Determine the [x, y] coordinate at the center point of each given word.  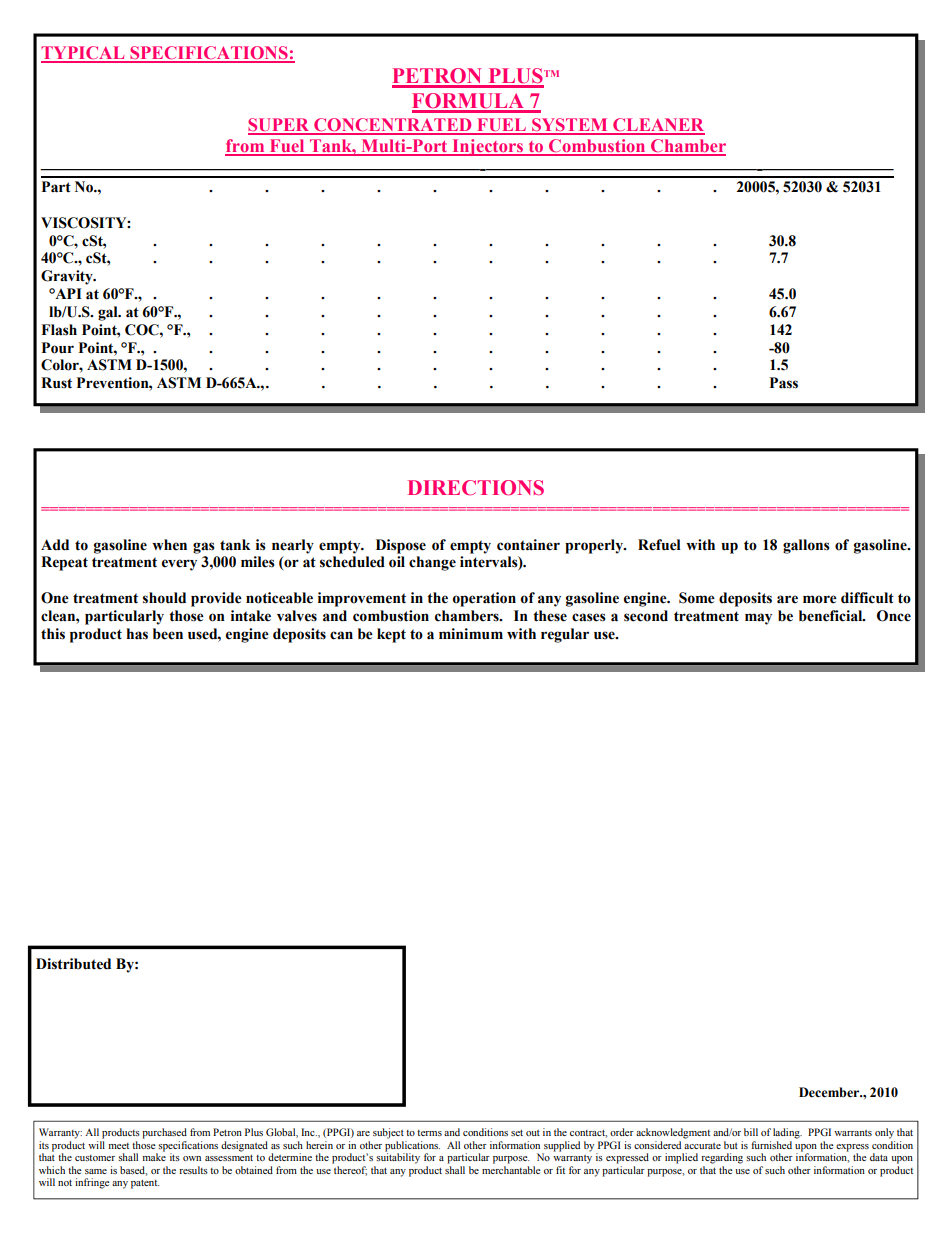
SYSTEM [570, 126]
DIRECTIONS [476, 488]
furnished [771, 1145]
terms [429, 1133]
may [758, 619]
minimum [471, 634]
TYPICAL [84, 54]
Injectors [488, 147]
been [168, 634]
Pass [783, 383]
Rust [56, 383]
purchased [164, 1133]
